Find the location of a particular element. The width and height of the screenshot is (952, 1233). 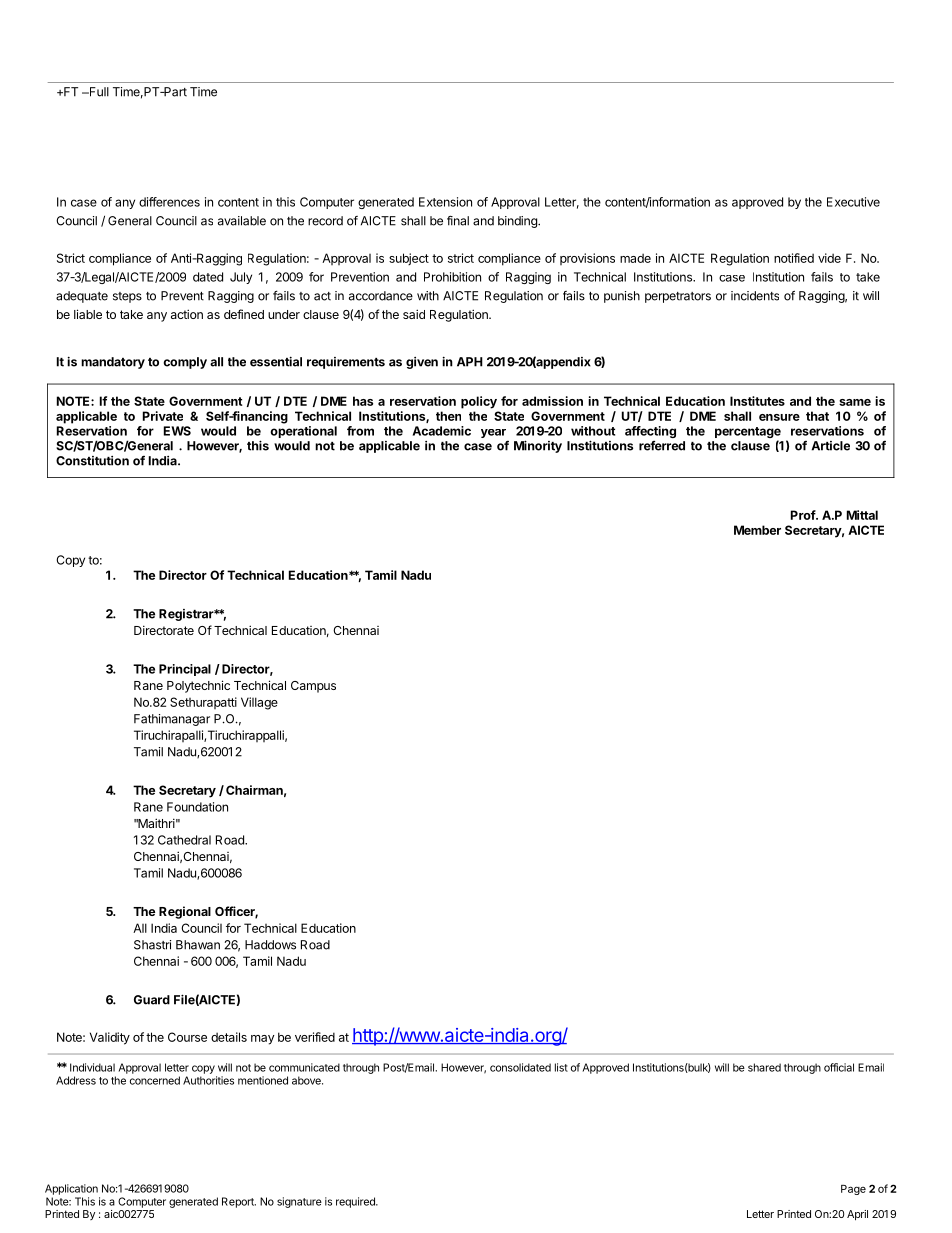

Private is located at coordinates (163, 416).
